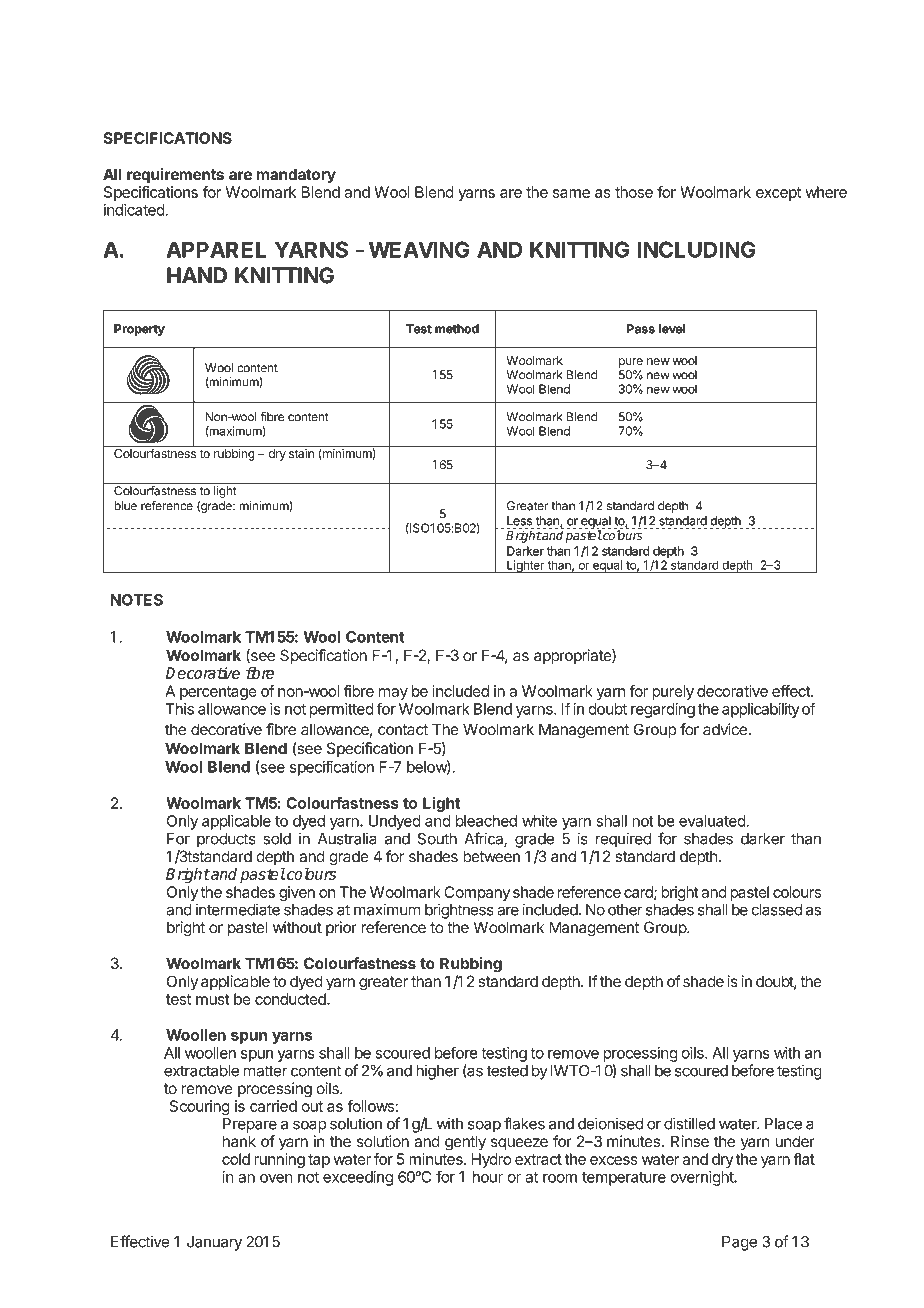 This screenshot has height=1308, width=924. What do you see at coordinates (778, 194) in the screenshot?
I see `except` at bounding box center [778, 194].
